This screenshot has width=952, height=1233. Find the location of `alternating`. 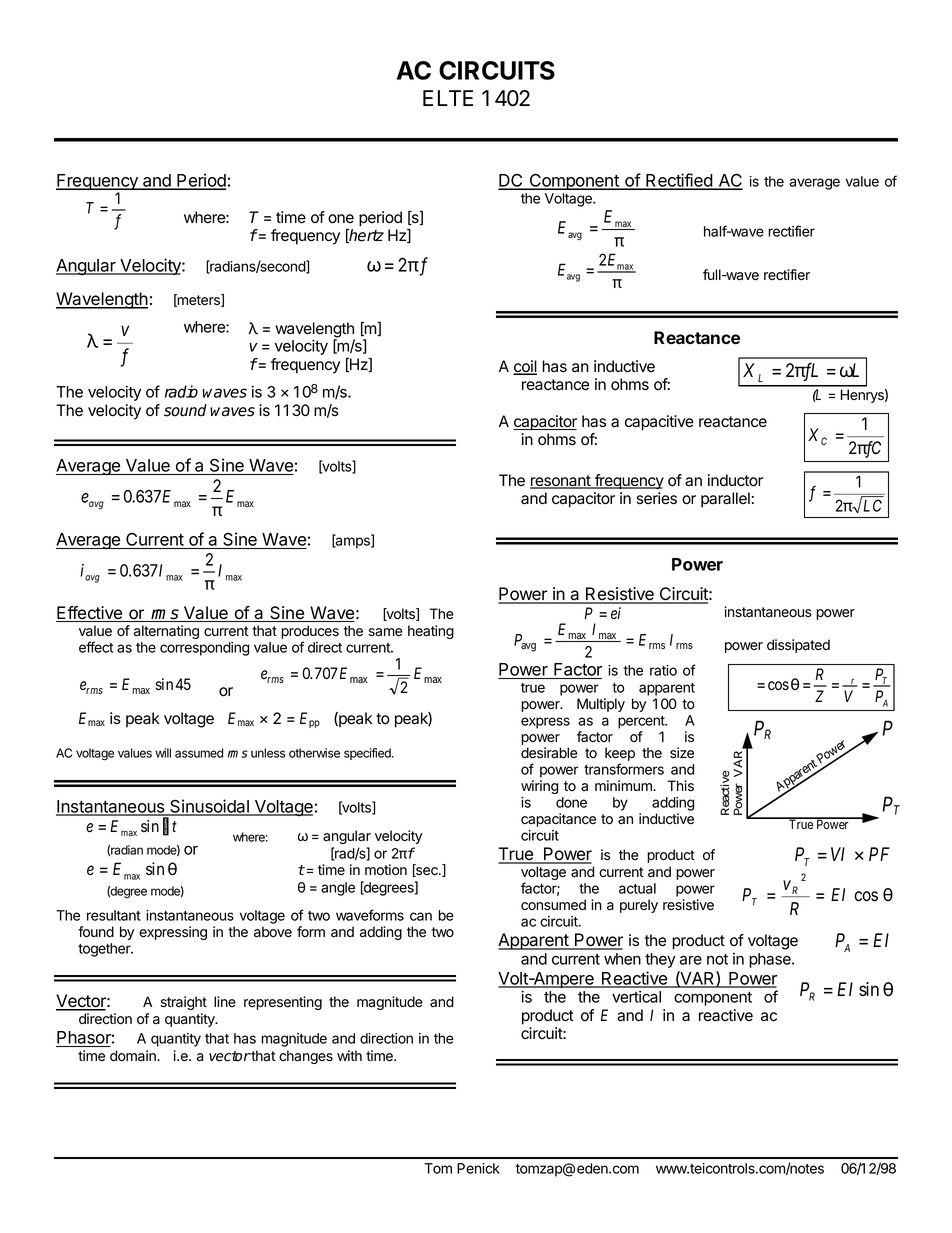

alternating is located at coordinates (166, 632).
